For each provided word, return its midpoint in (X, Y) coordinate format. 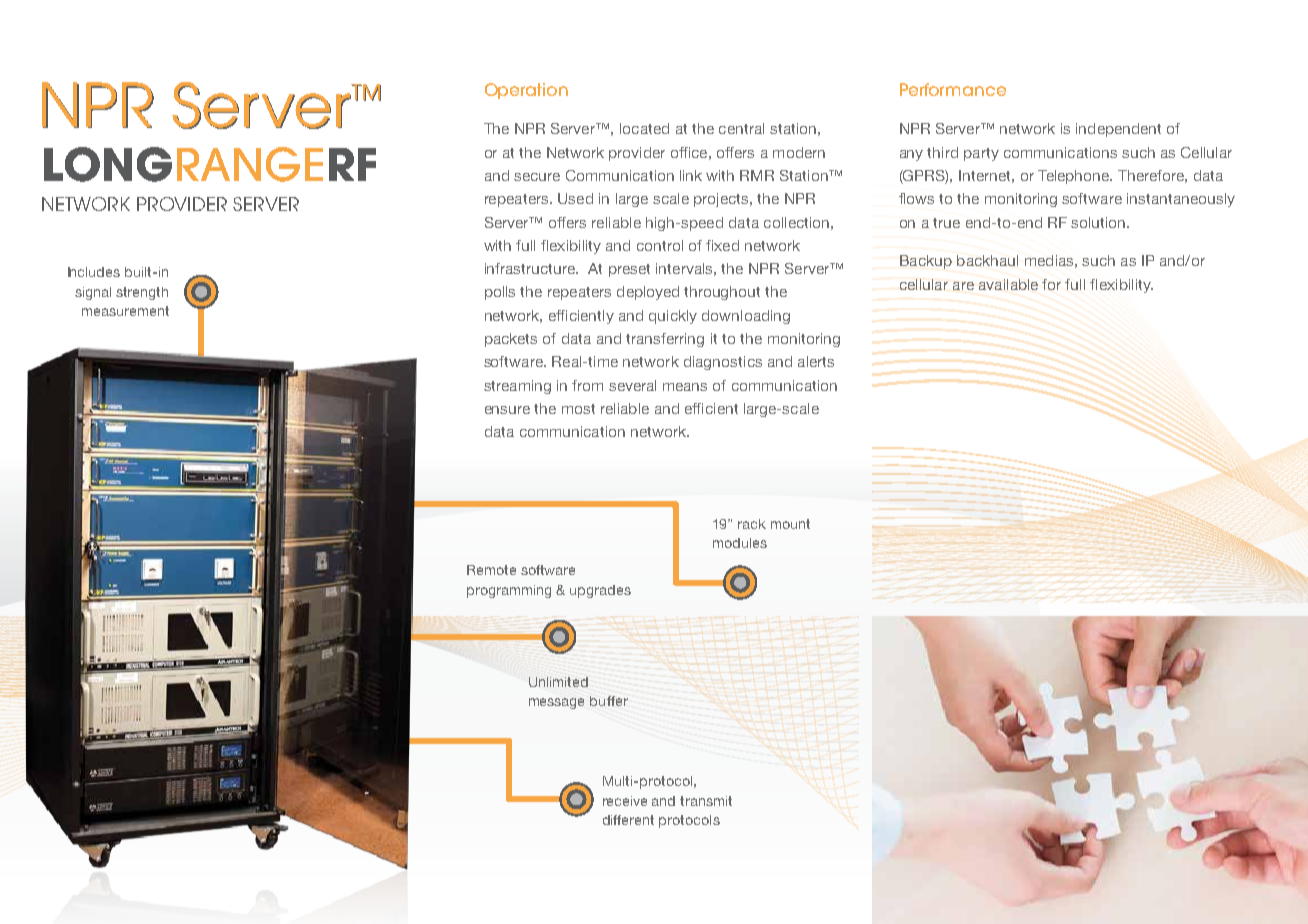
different (628, 820)
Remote (491, 570)
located (644, 128)
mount (790, 524)
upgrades (600, 591)
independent (1118, 130)
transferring (665, 340)
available (1008, 284)
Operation (526, 91)
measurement (125, 311)
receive (625, 801)
